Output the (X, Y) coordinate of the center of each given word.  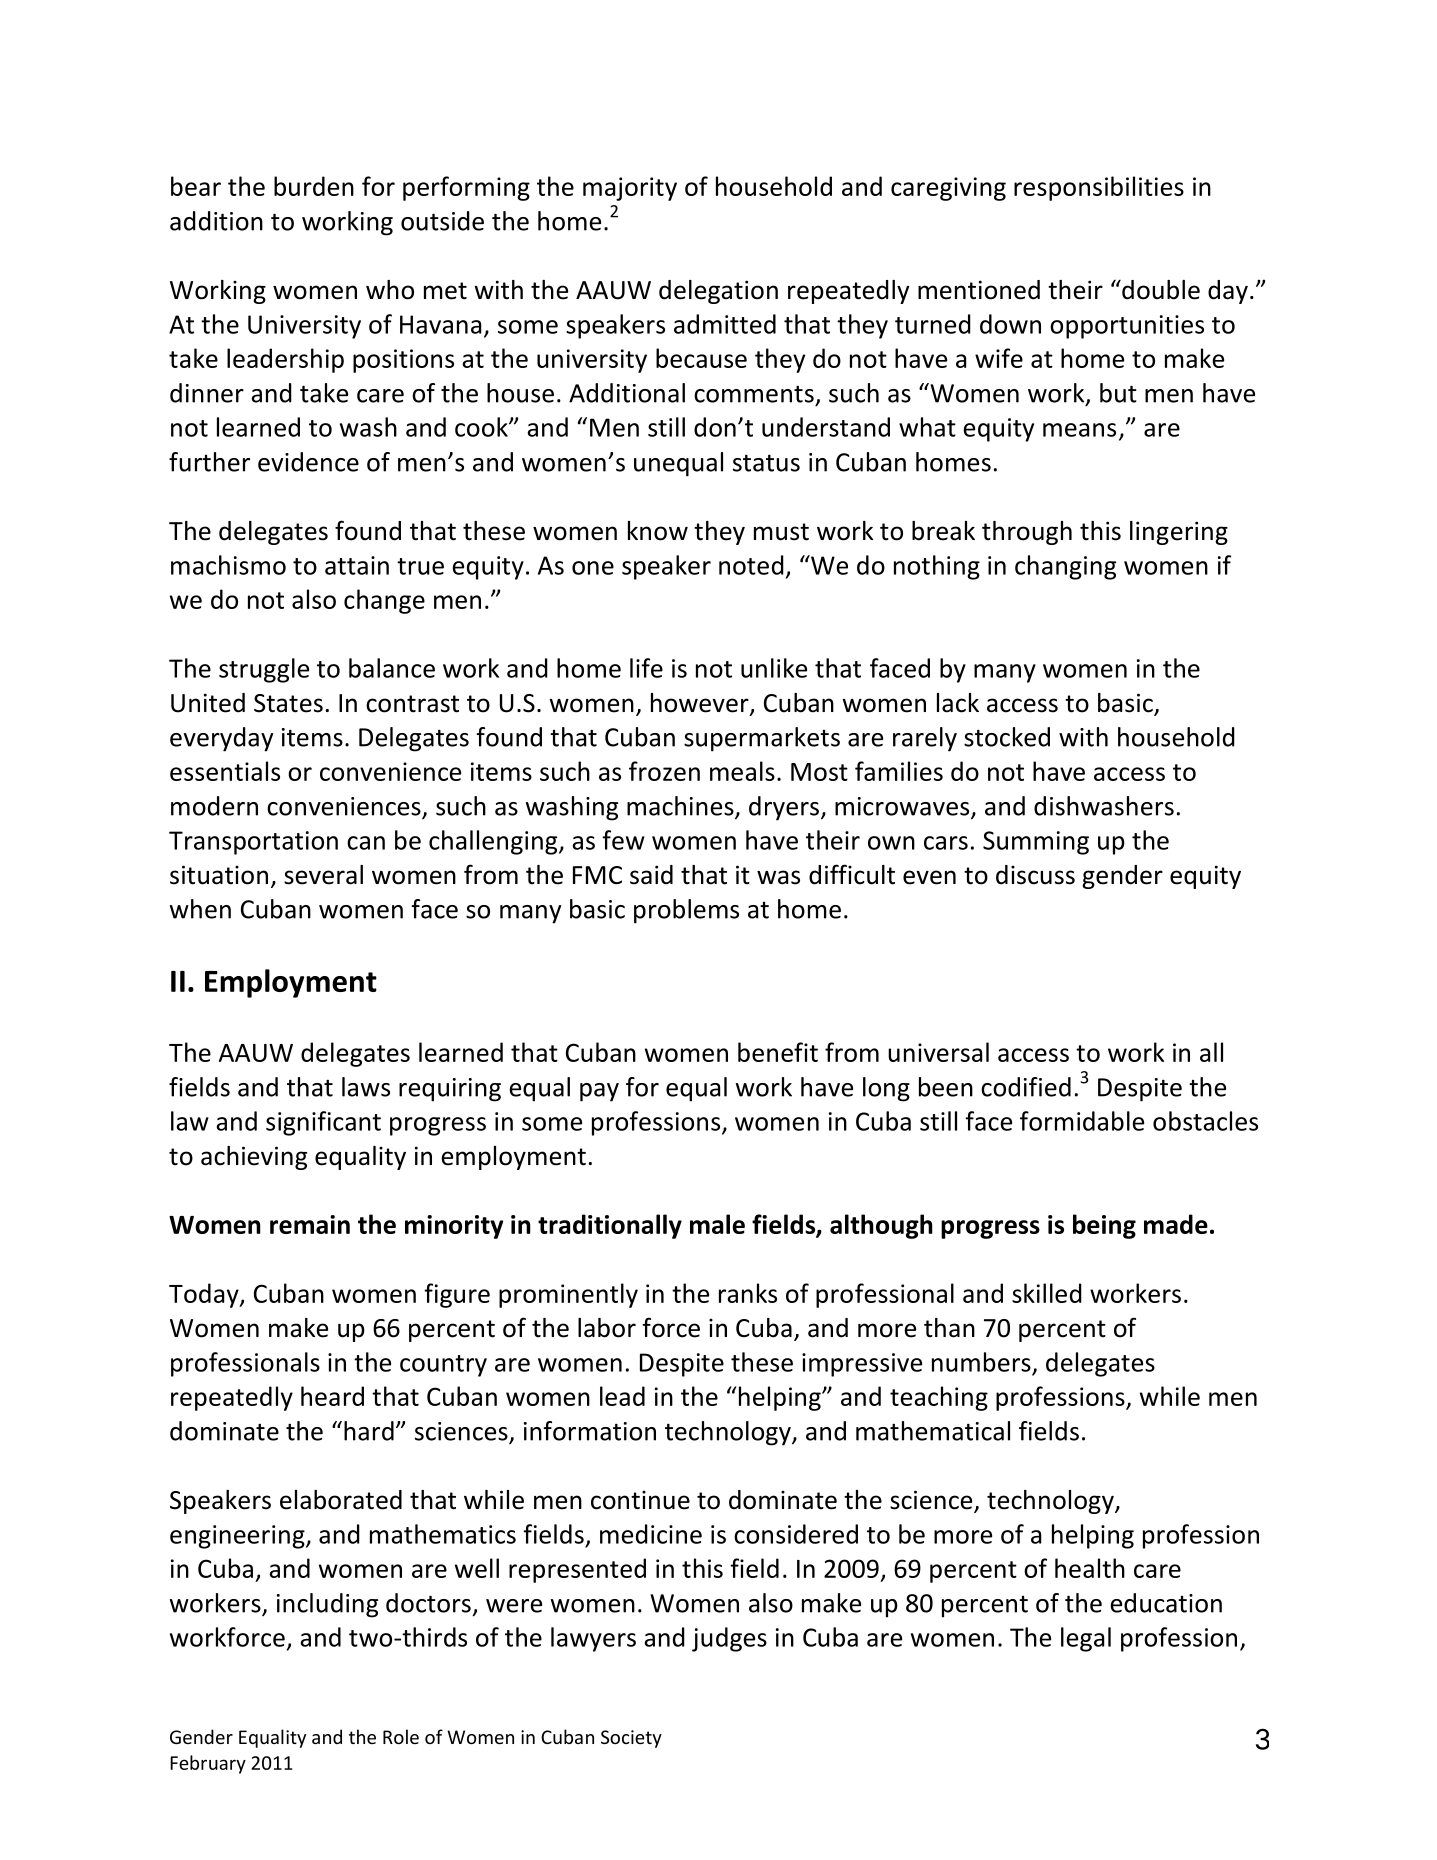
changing (1065, 567)
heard (332, 1396)
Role (401, 1736)
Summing (1036, 843)
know (658, 531)
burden (314, 186)
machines (681, 807)
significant (323, 1123)
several (323, 875)
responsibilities (1099, 188)
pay (599, 1092)
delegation (718, 292)
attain (357, 565)
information (590, 1431)
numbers (981, 1362)
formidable (1082, 1121)
